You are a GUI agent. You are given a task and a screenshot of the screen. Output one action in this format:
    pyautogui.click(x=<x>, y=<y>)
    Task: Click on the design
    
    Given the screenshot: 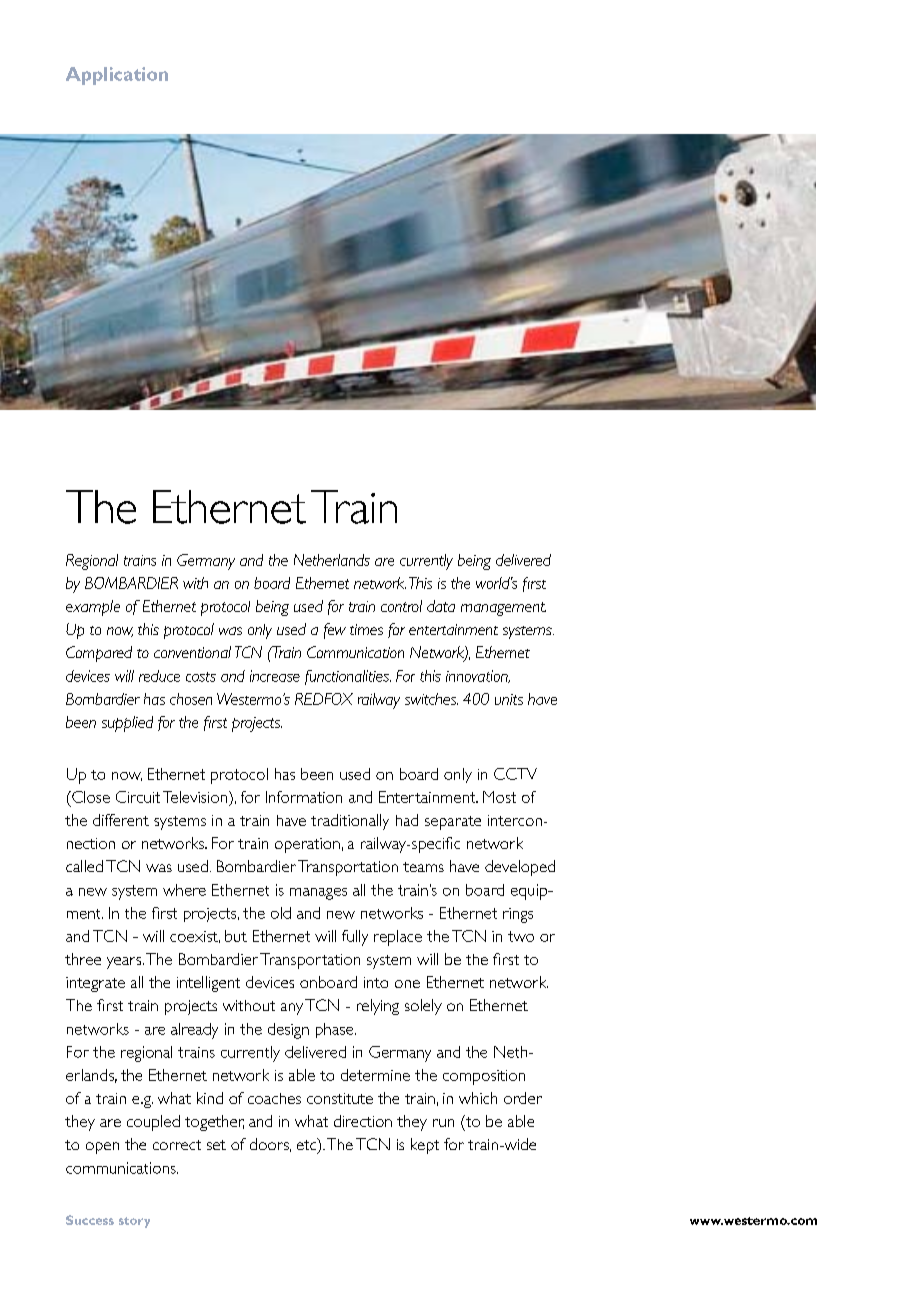 What is the action you would take?
    pyautogui.click(x=288, y=1031)
